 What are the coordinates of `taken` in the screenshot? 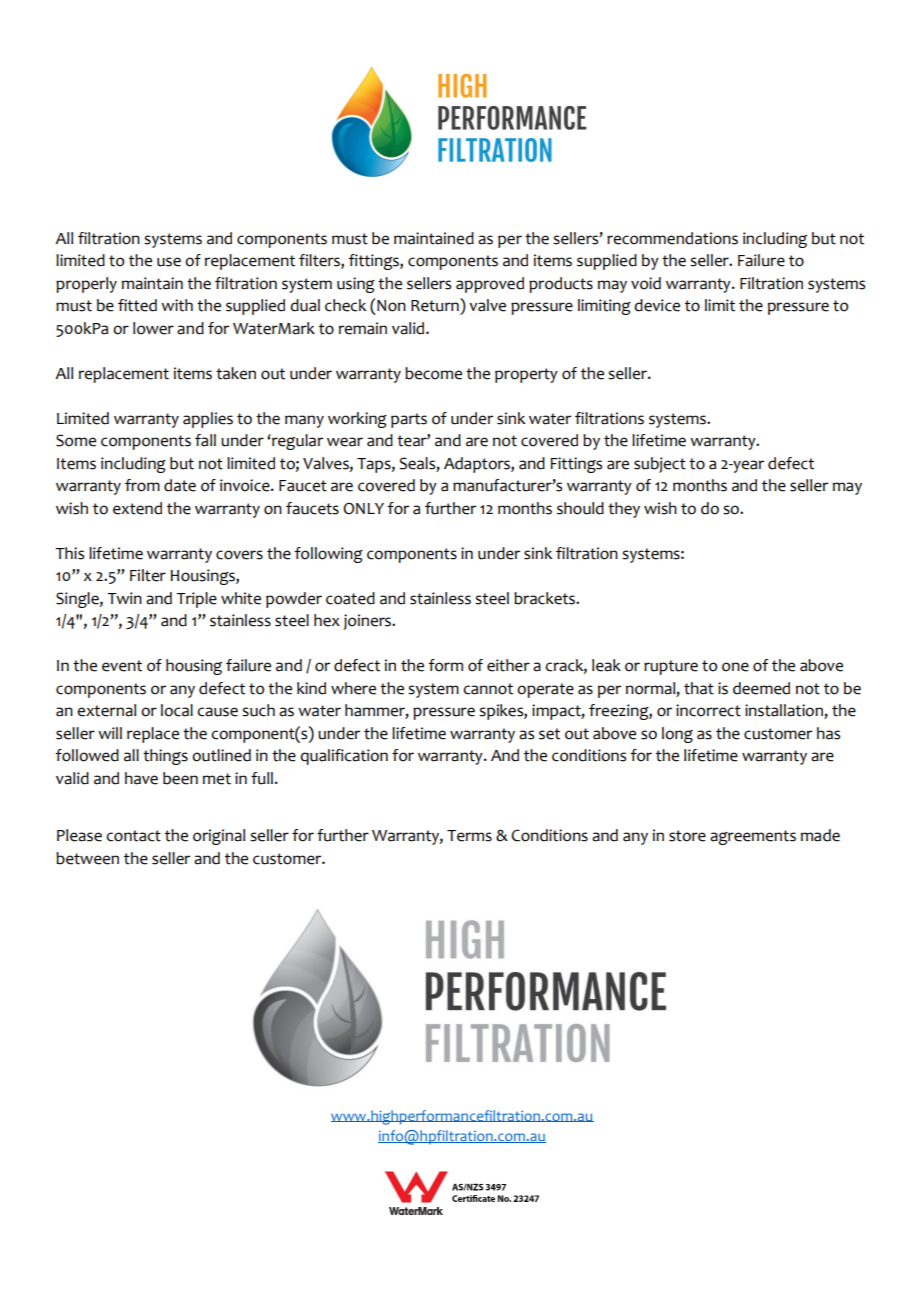 It's located at (236, 373).
